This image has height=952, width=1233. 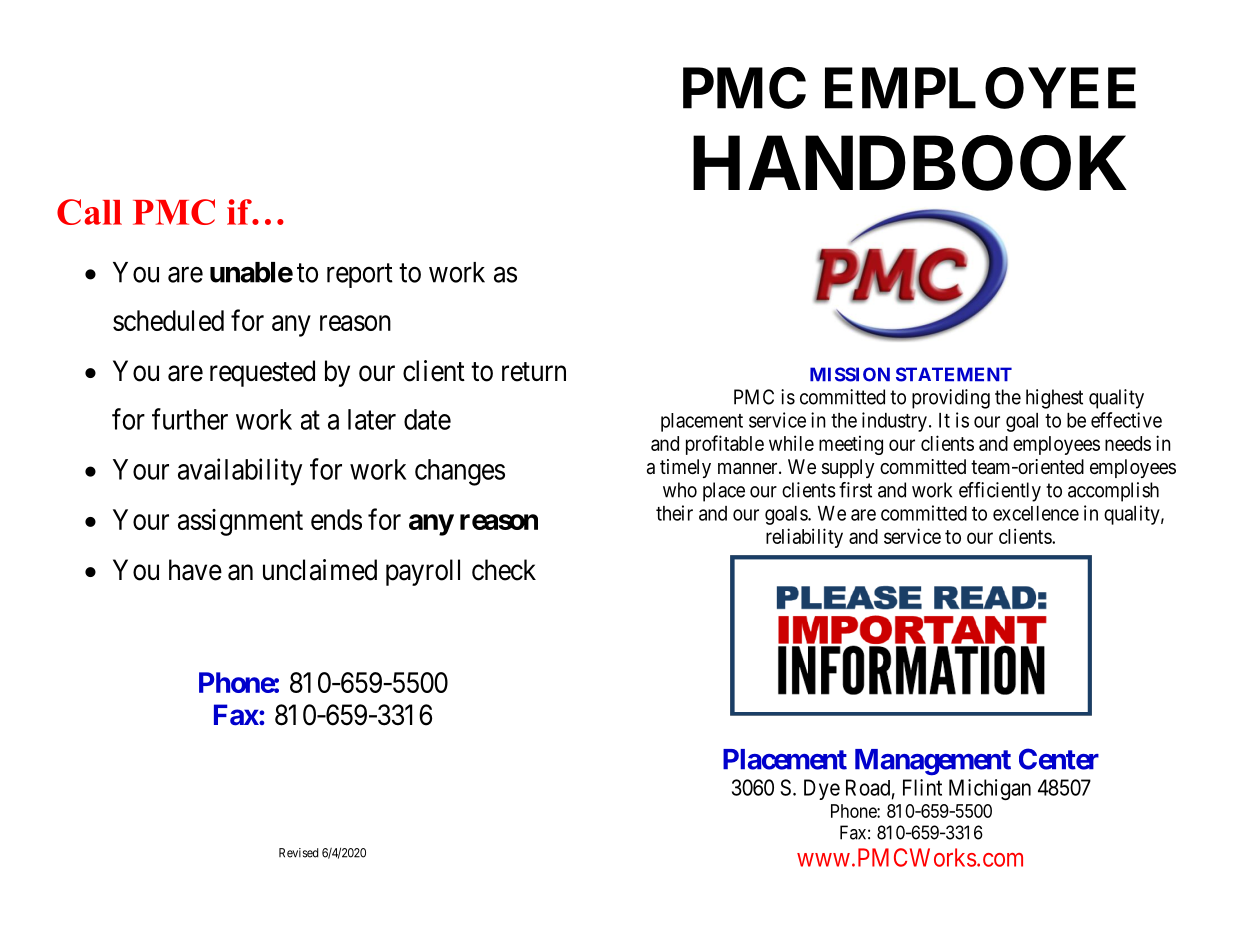 I want to click on Call, so click(x=89, y=212).
